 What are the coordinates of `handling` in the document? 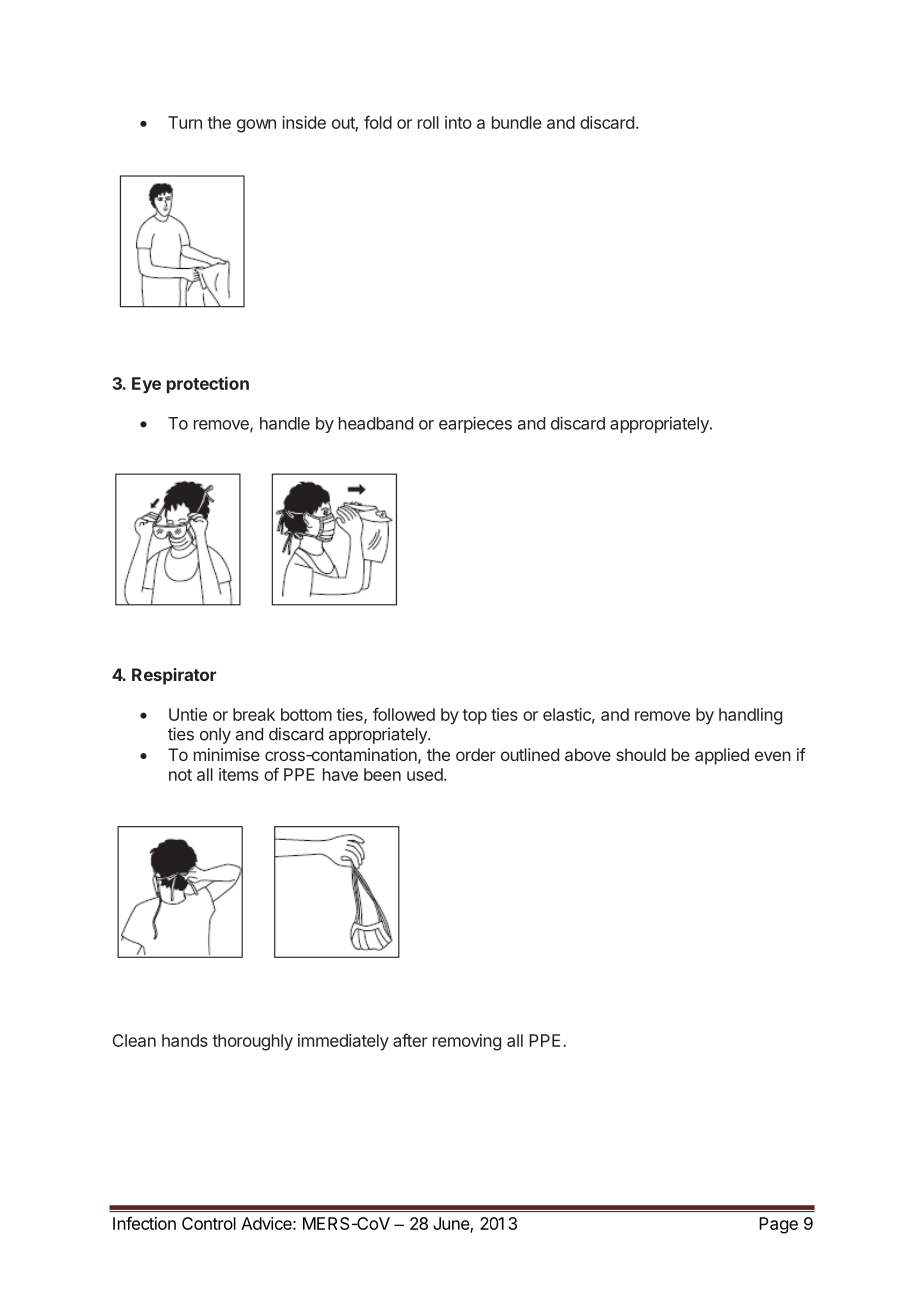 It's located at (750, 716).
